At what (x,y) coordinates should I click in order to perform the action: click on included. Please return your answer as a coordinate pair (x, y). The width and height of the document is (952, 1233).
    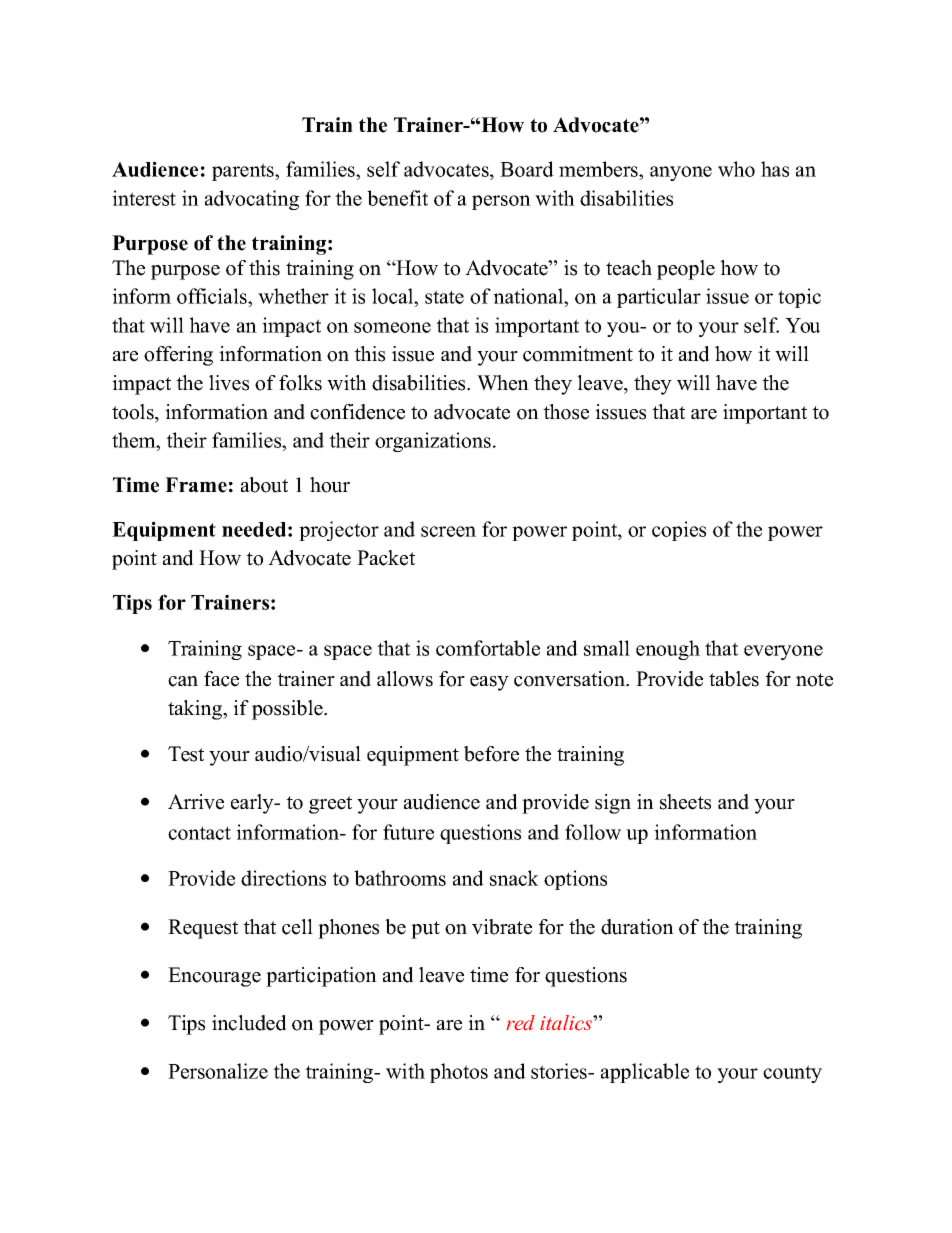
    Looking at the image, I should click on (249, 1023).
